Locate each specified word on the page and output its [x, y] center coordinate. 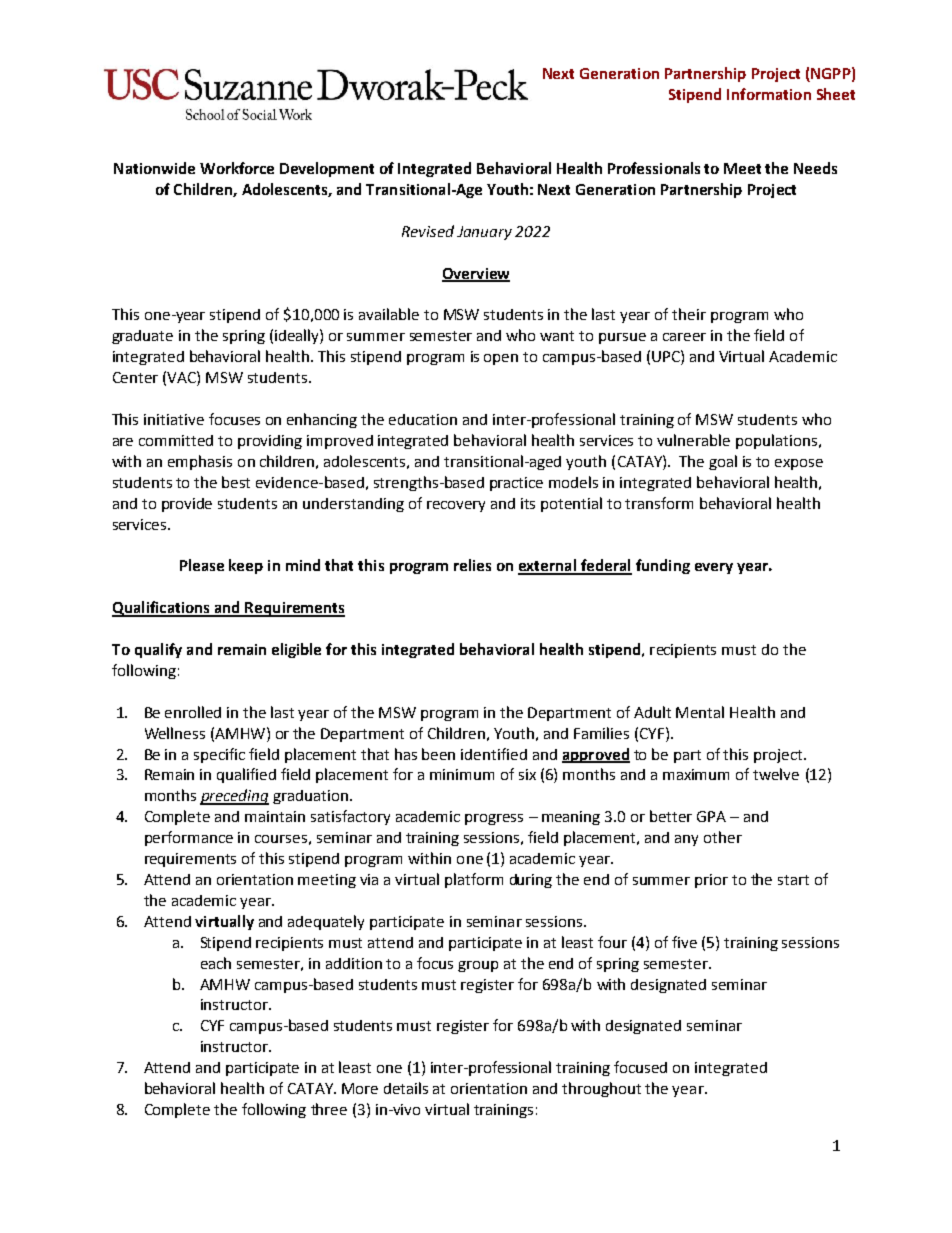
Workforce [237, 168]
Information [769, 94]
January [484, 233]
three [329, 1109]
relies [472, 565]
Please [202, 565]
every [714, 568]
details [406, 1088]
